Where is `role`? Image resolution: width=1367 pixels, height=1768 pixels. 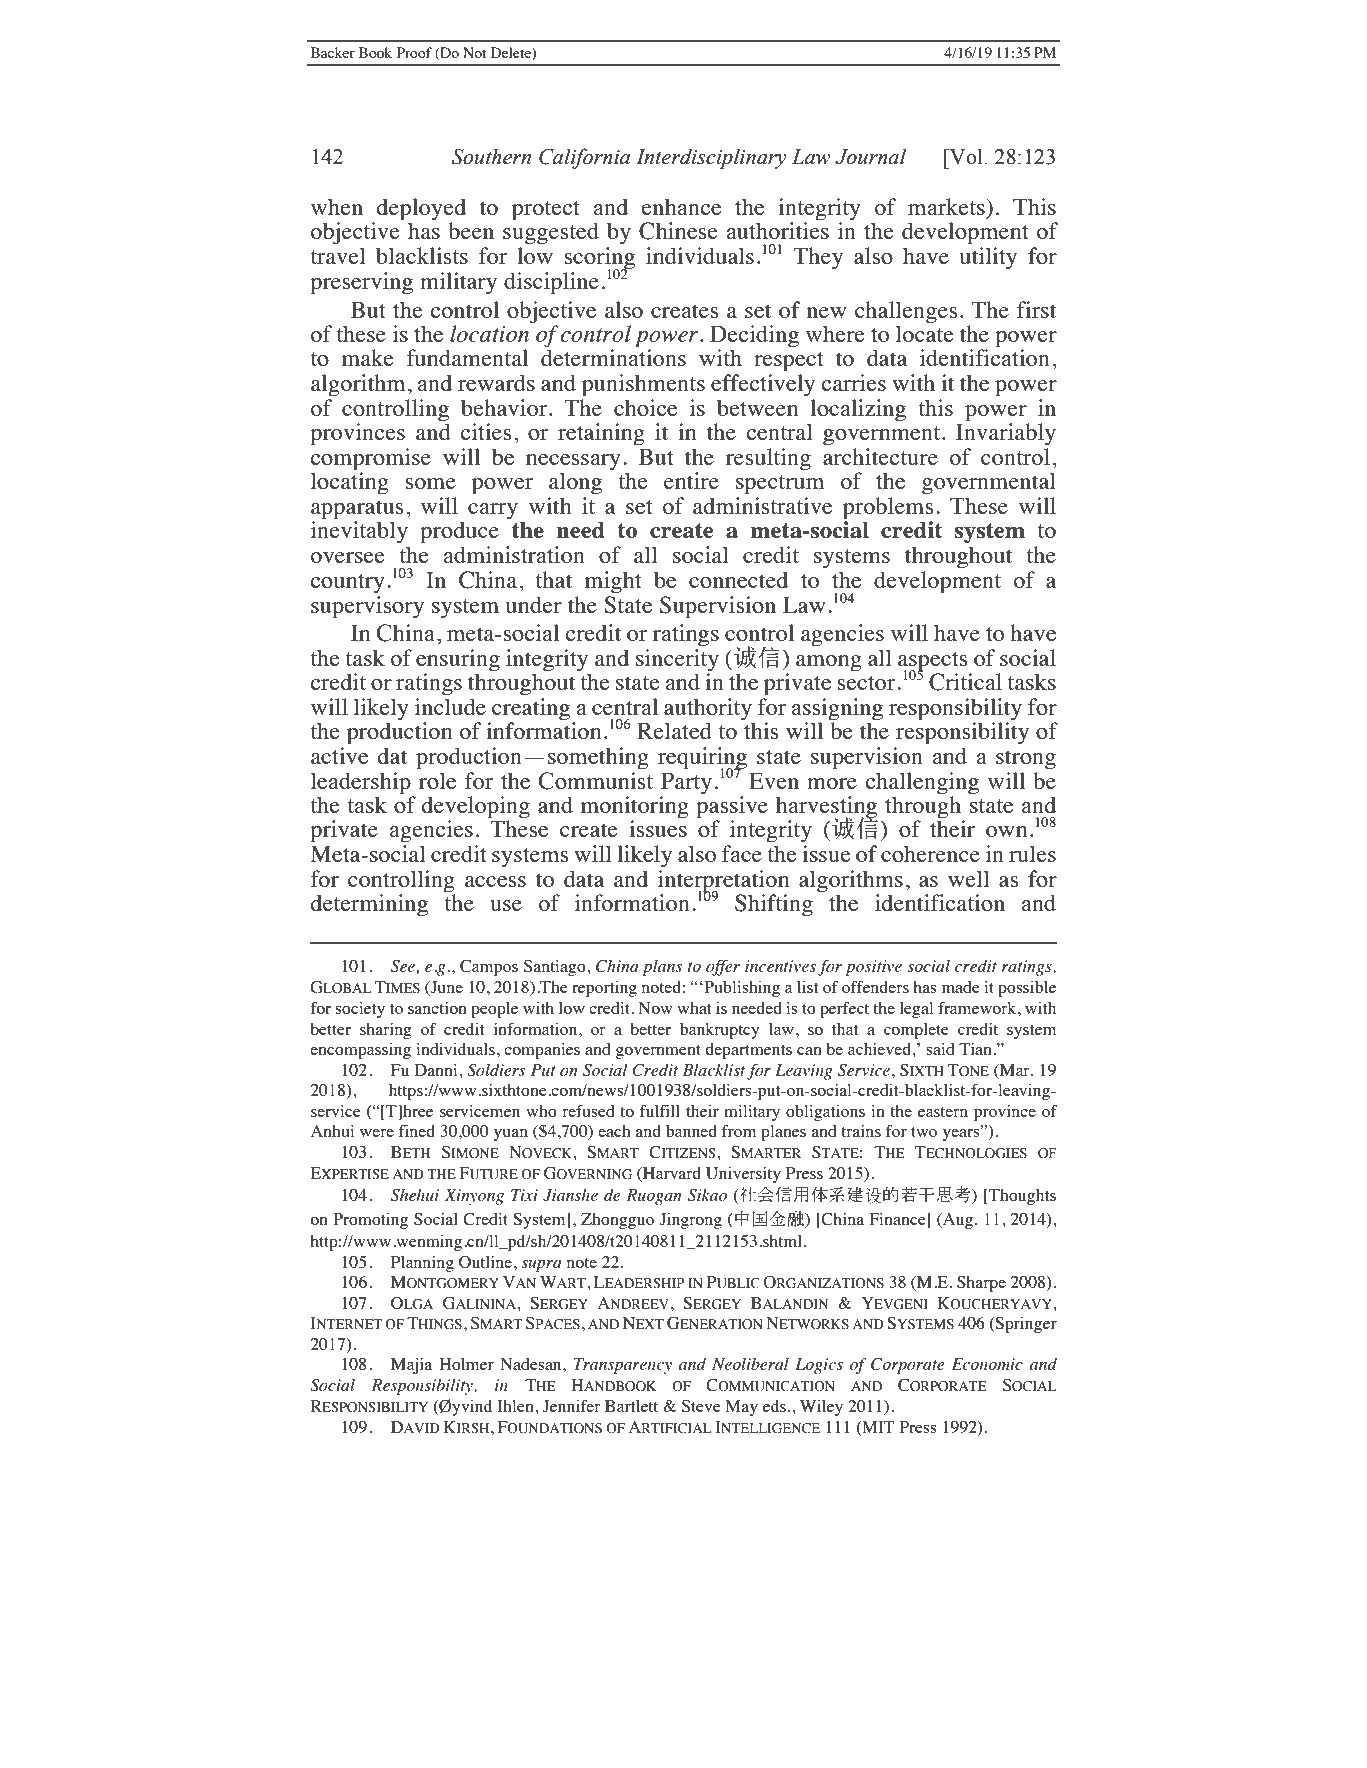 role is located at coordinates (437, 780).
